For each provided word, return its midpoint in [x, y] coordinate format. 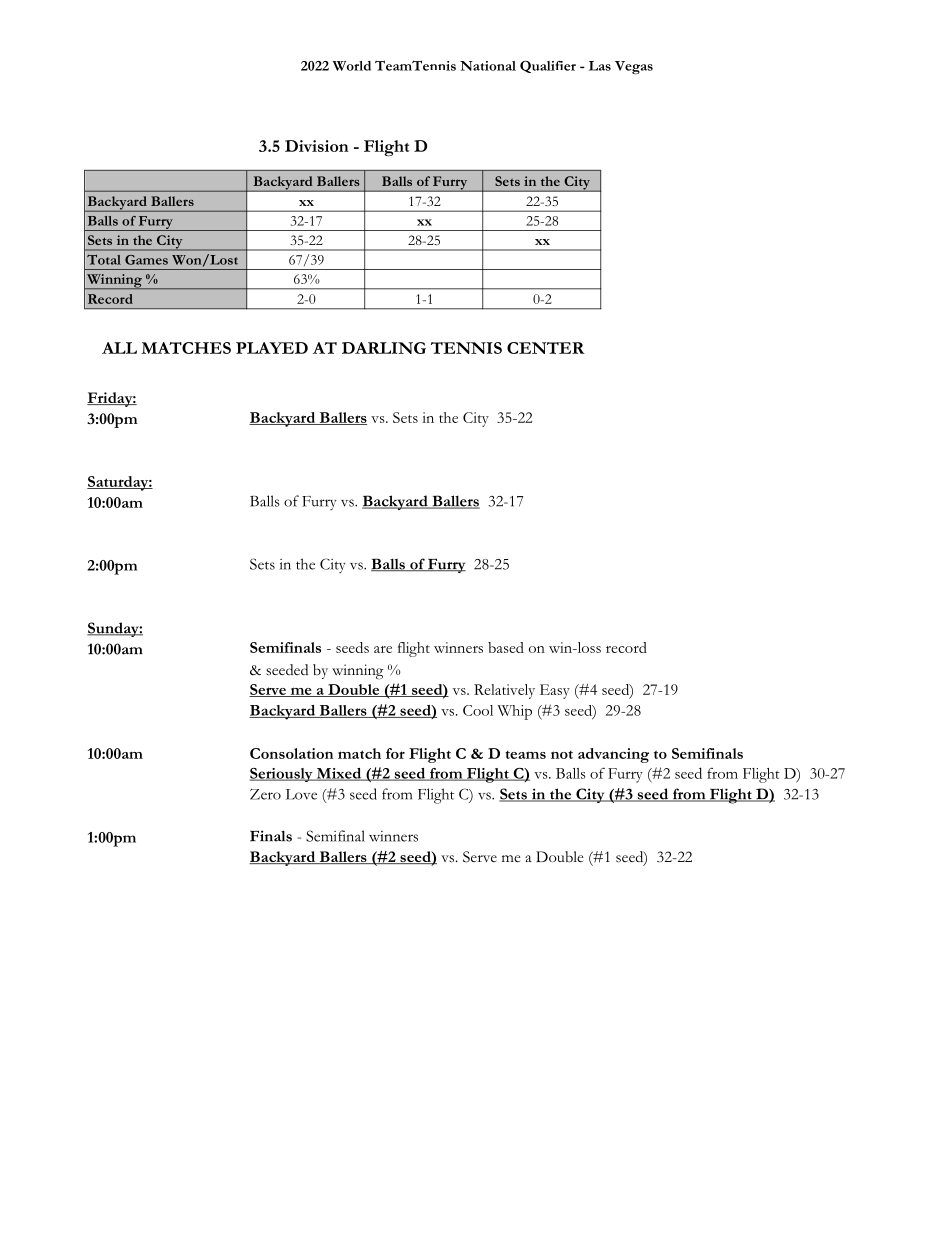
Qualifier [548, 67]
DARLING [384, 348]
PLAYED [272, 348]
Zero [265, 794]
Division [317, 146]
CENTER [546, 348]
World [352, 66]
